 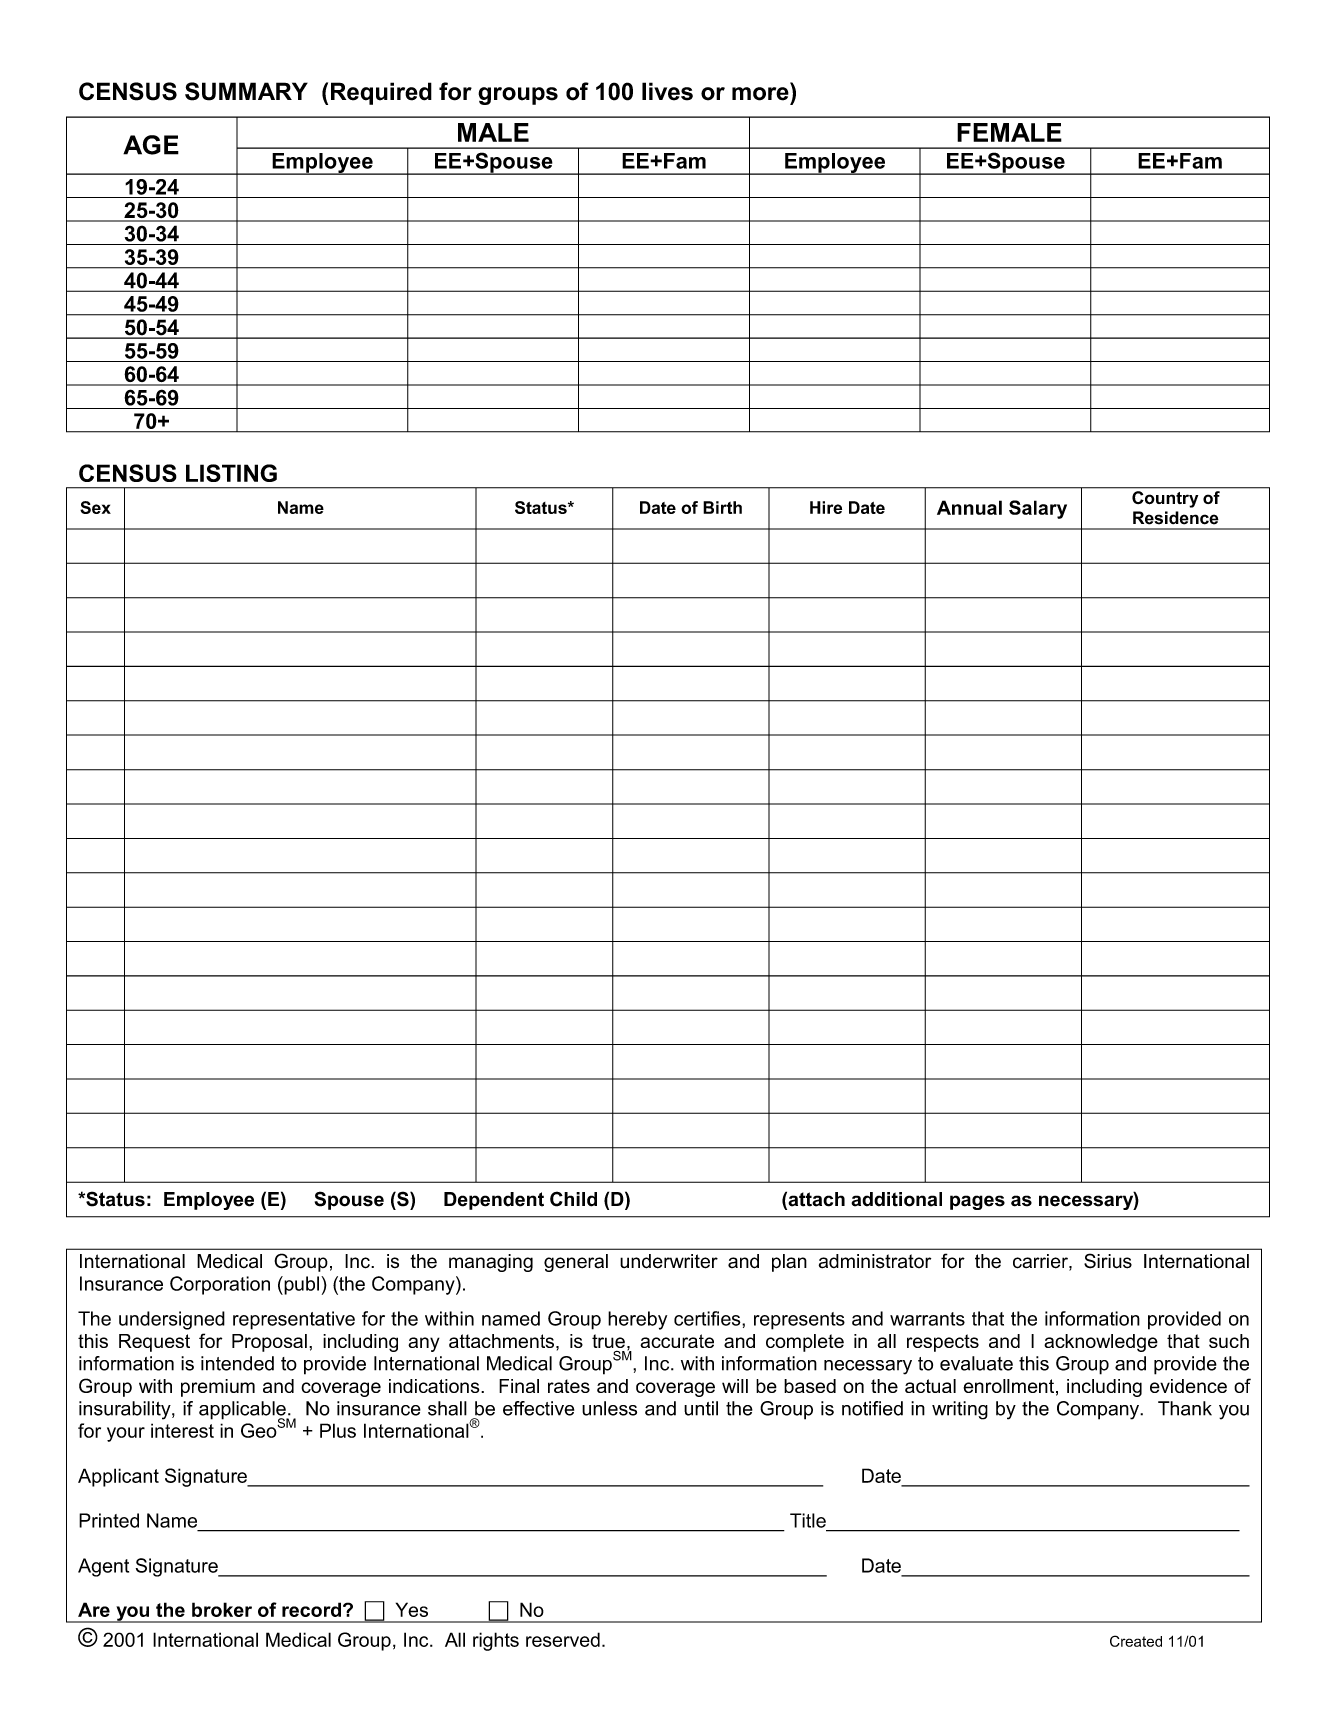 I want to click on Child, so click(x=573, y=1199).
